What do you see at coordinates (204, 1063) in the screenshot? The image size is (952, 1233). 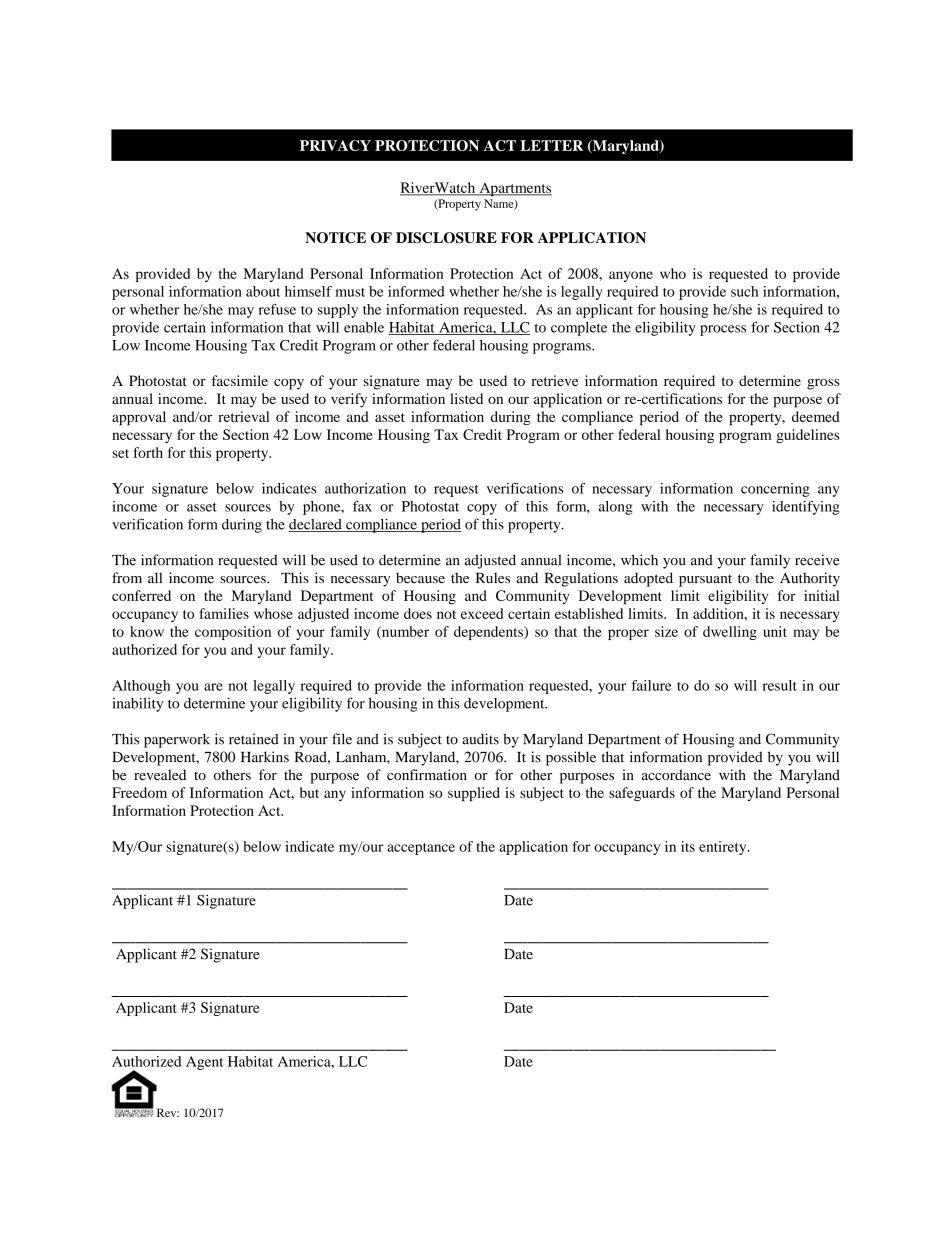 I see `Agent` at bounding box center [204, 1063].
